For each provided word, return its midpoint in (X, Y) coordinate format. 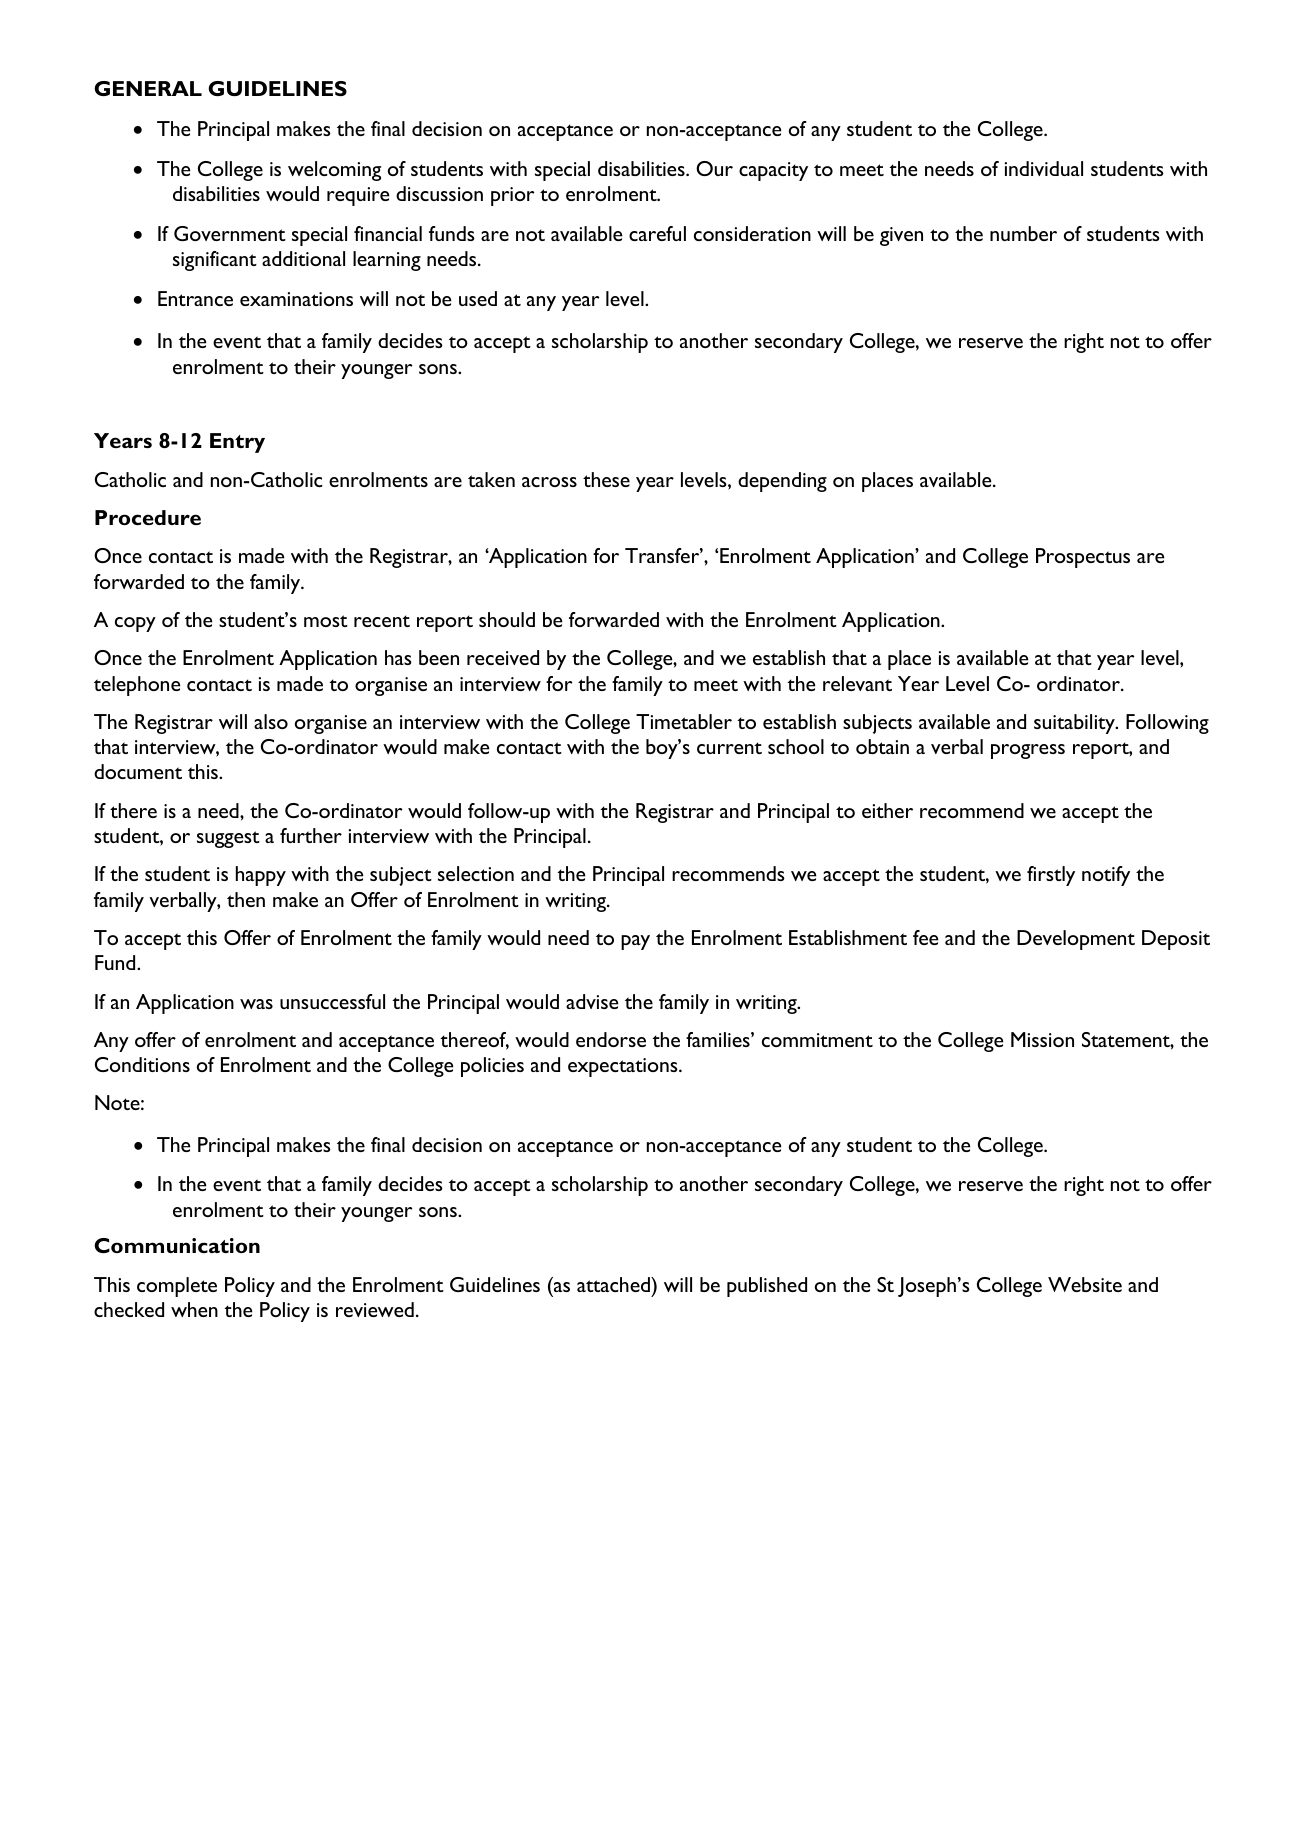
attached (614, 1284)
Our (714, 168)
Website (1085, 1284)
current (729, 748)
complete (177, 1287)
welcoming (334, 171)
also (271, 721)
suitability (1075, 724)
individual (1044, 168)
